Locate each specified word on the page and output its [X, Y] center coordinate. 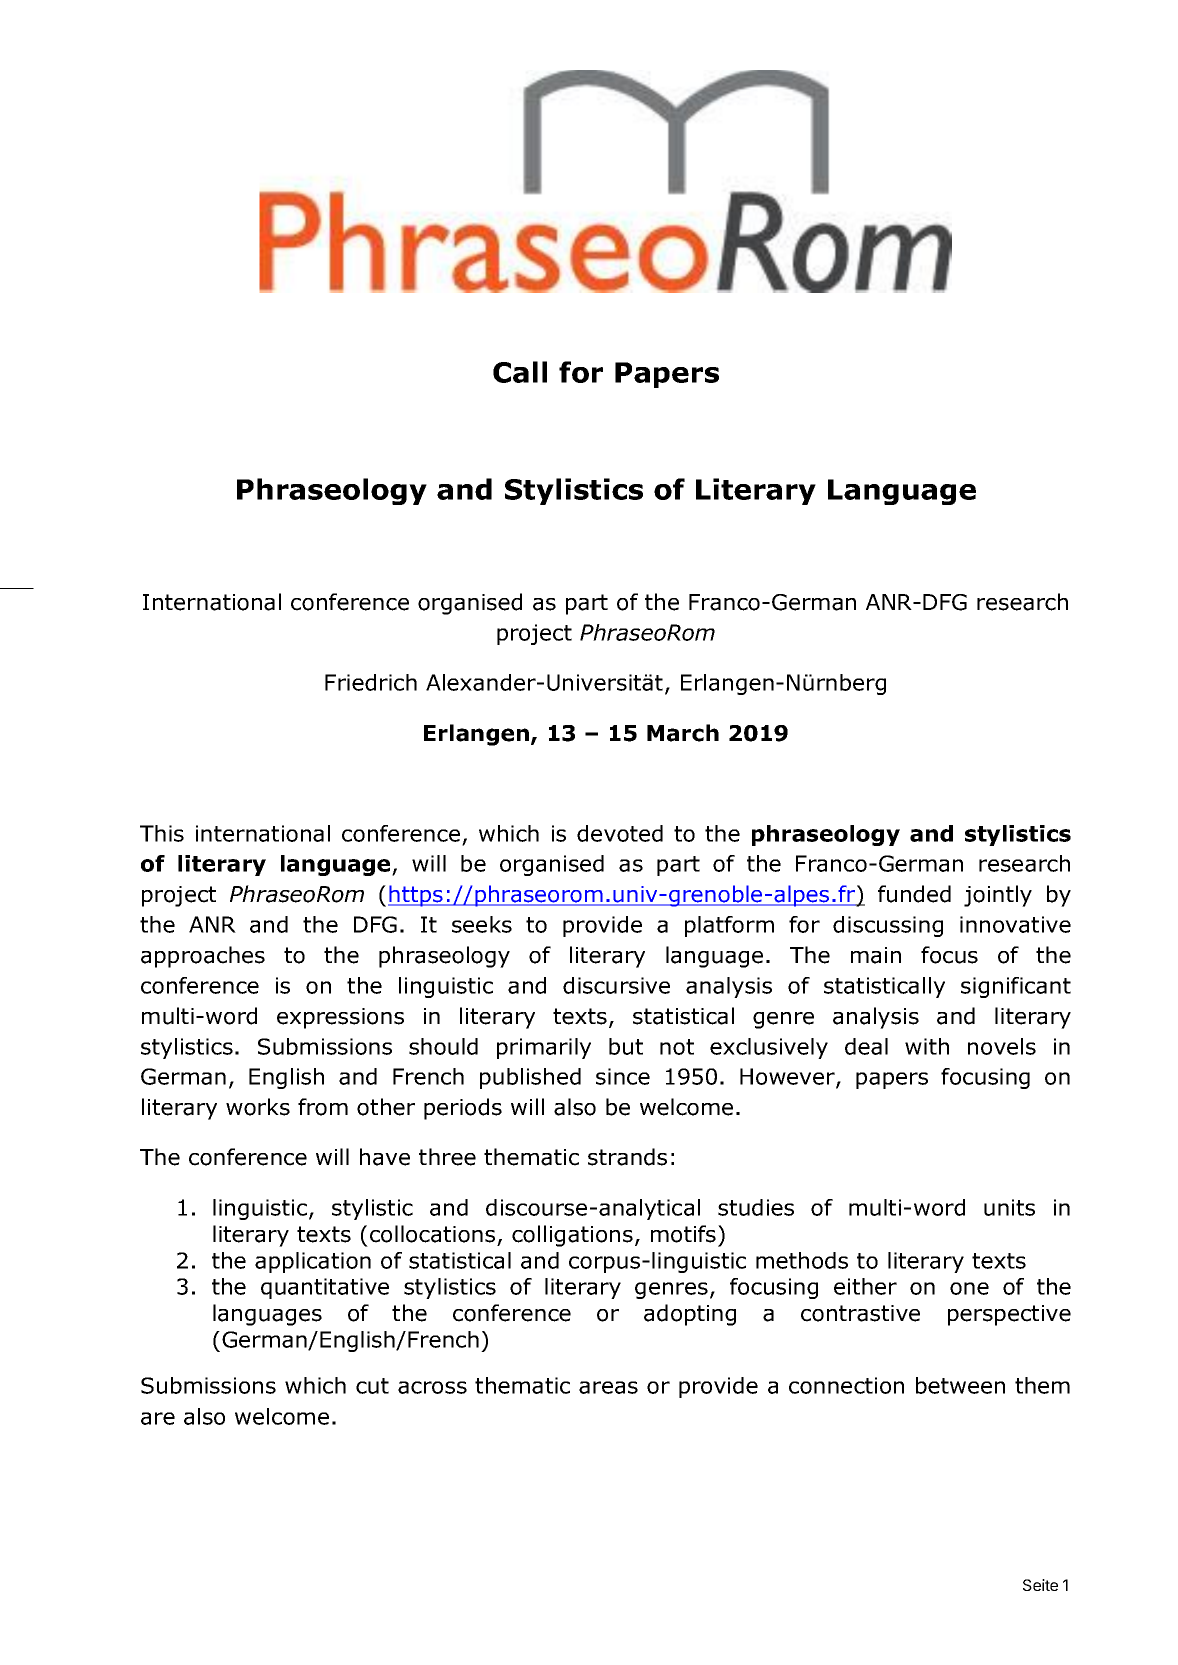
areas [608, 1387]
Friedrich [371, 682]
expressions [340, 1018]
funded [914, 894]
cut [372, 1386]
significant [1016, 987]
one [969, 1288]
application [313, 1262]
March [683, 733]
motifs [683, 1234]
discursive [616, 985]
